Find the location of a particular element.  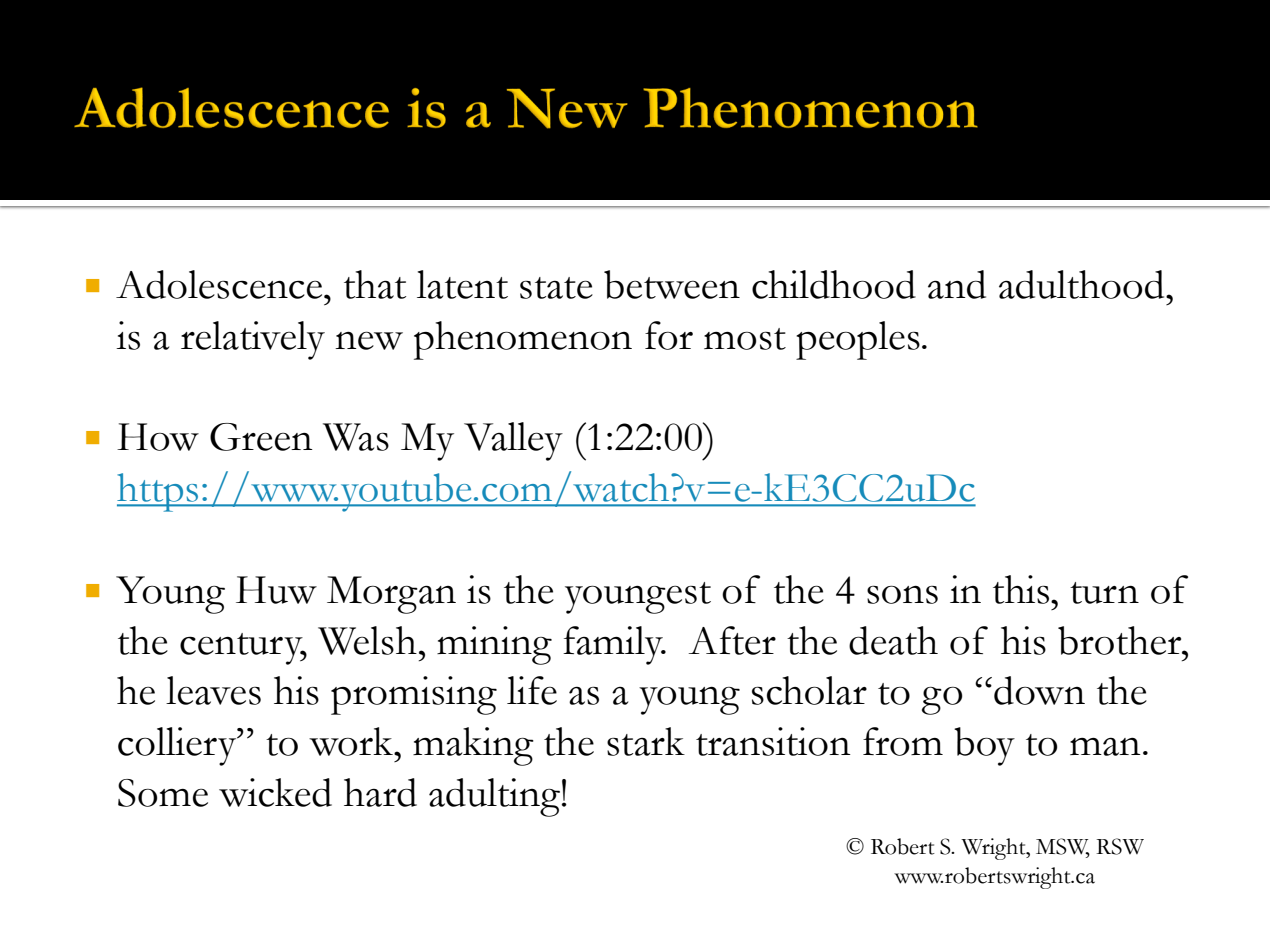

Morgan is located at coordinates (391, 595).
